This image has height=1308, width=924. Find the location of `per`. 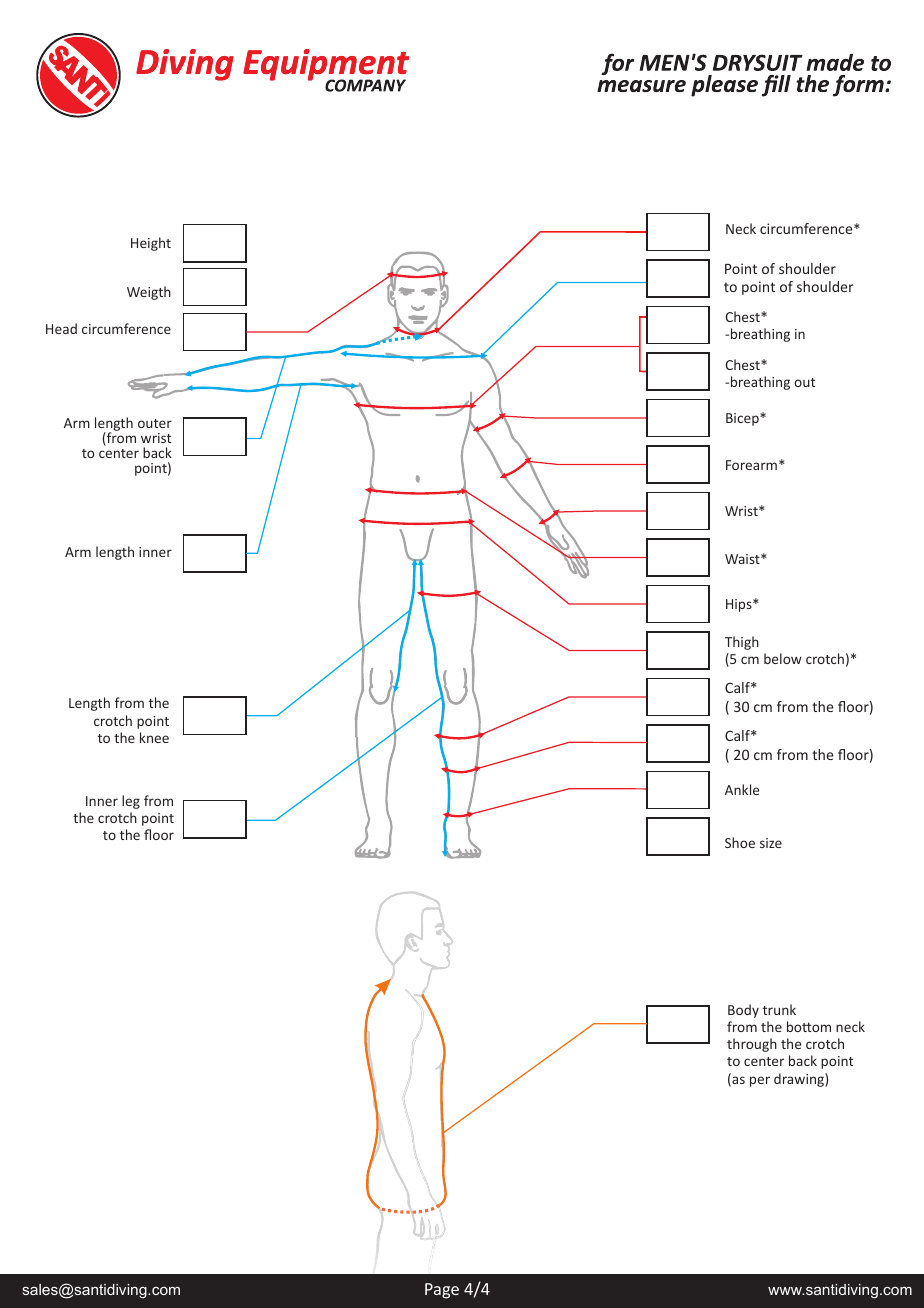

per is located at coordinates (760, 1081).
